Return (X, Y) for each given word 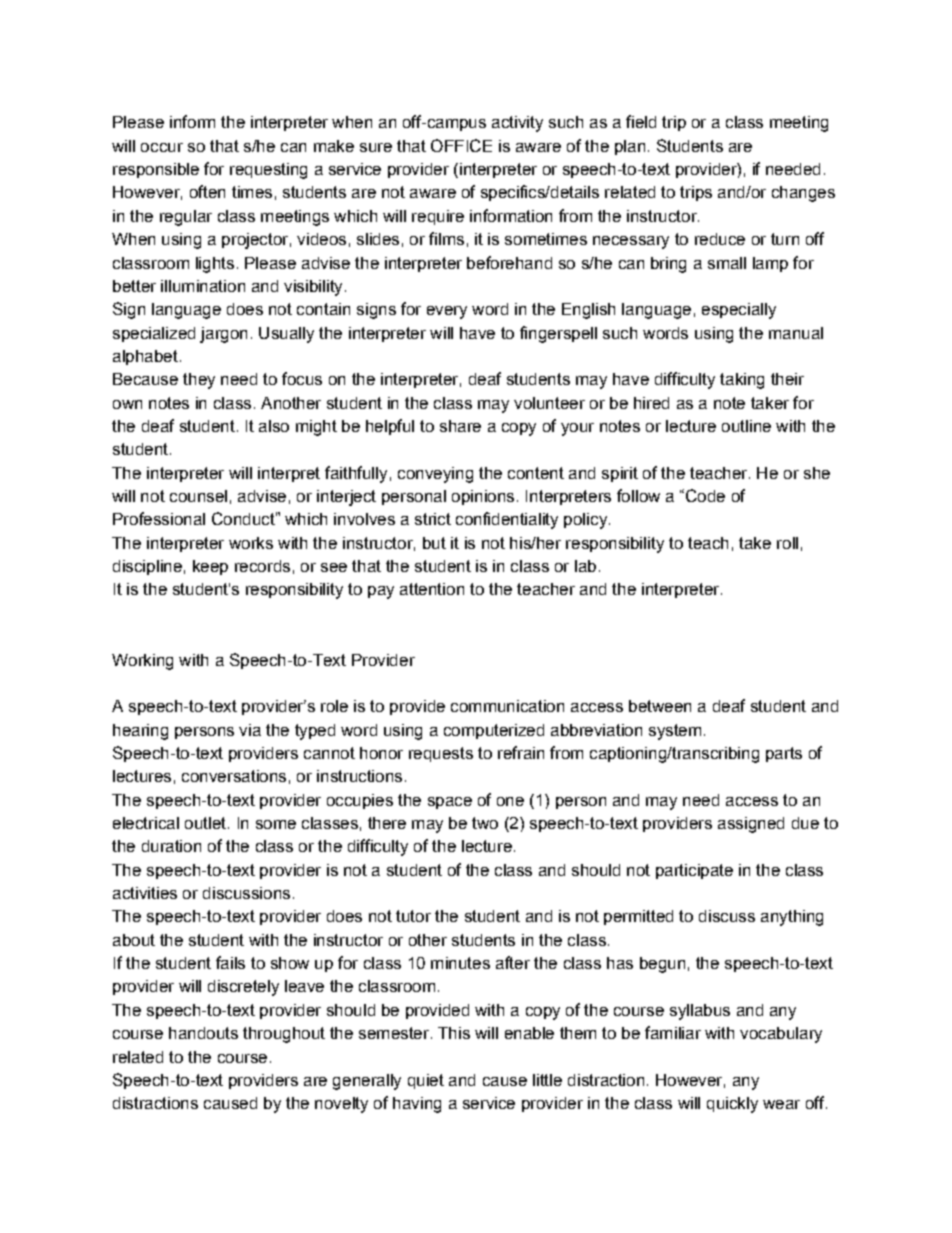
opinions (483, 497)
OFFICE (461, 145)
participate (694, 871)
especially (739, 311)
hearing (140, 732)
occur (162, 147)
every (447, 312)
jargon (223, 335)
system (675, 732)
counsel (198, 496)
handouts (203, 1033)
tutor (413, 916)
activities (145, 893)
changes (803, 194)
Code (704, 495)
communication (507, 706)
